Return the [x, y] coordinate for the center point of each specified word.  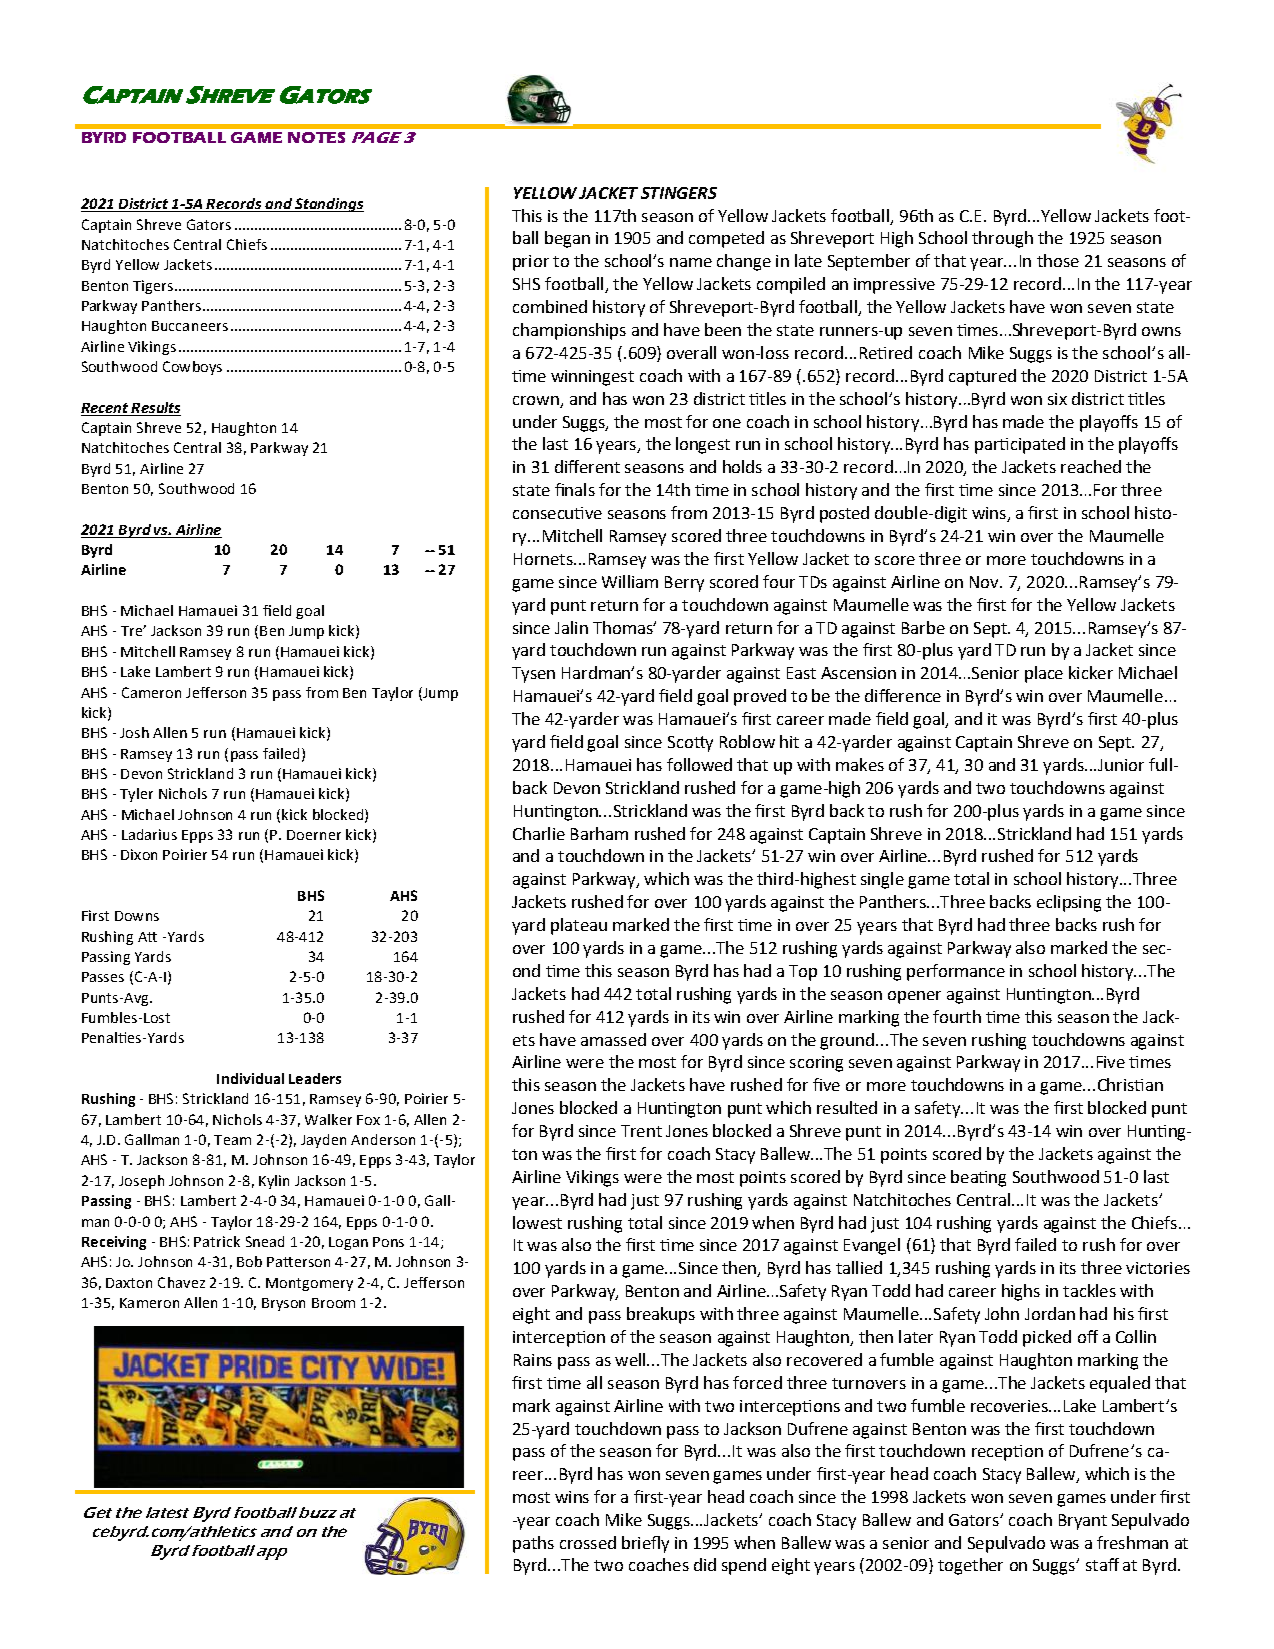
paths [533, 1544]
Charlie [539, 833]
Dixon [139, 854]
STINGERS [679, 193]
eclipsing [1069, 903]
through [1002, 239]
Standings [329, 205]
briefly [645, 1544]
